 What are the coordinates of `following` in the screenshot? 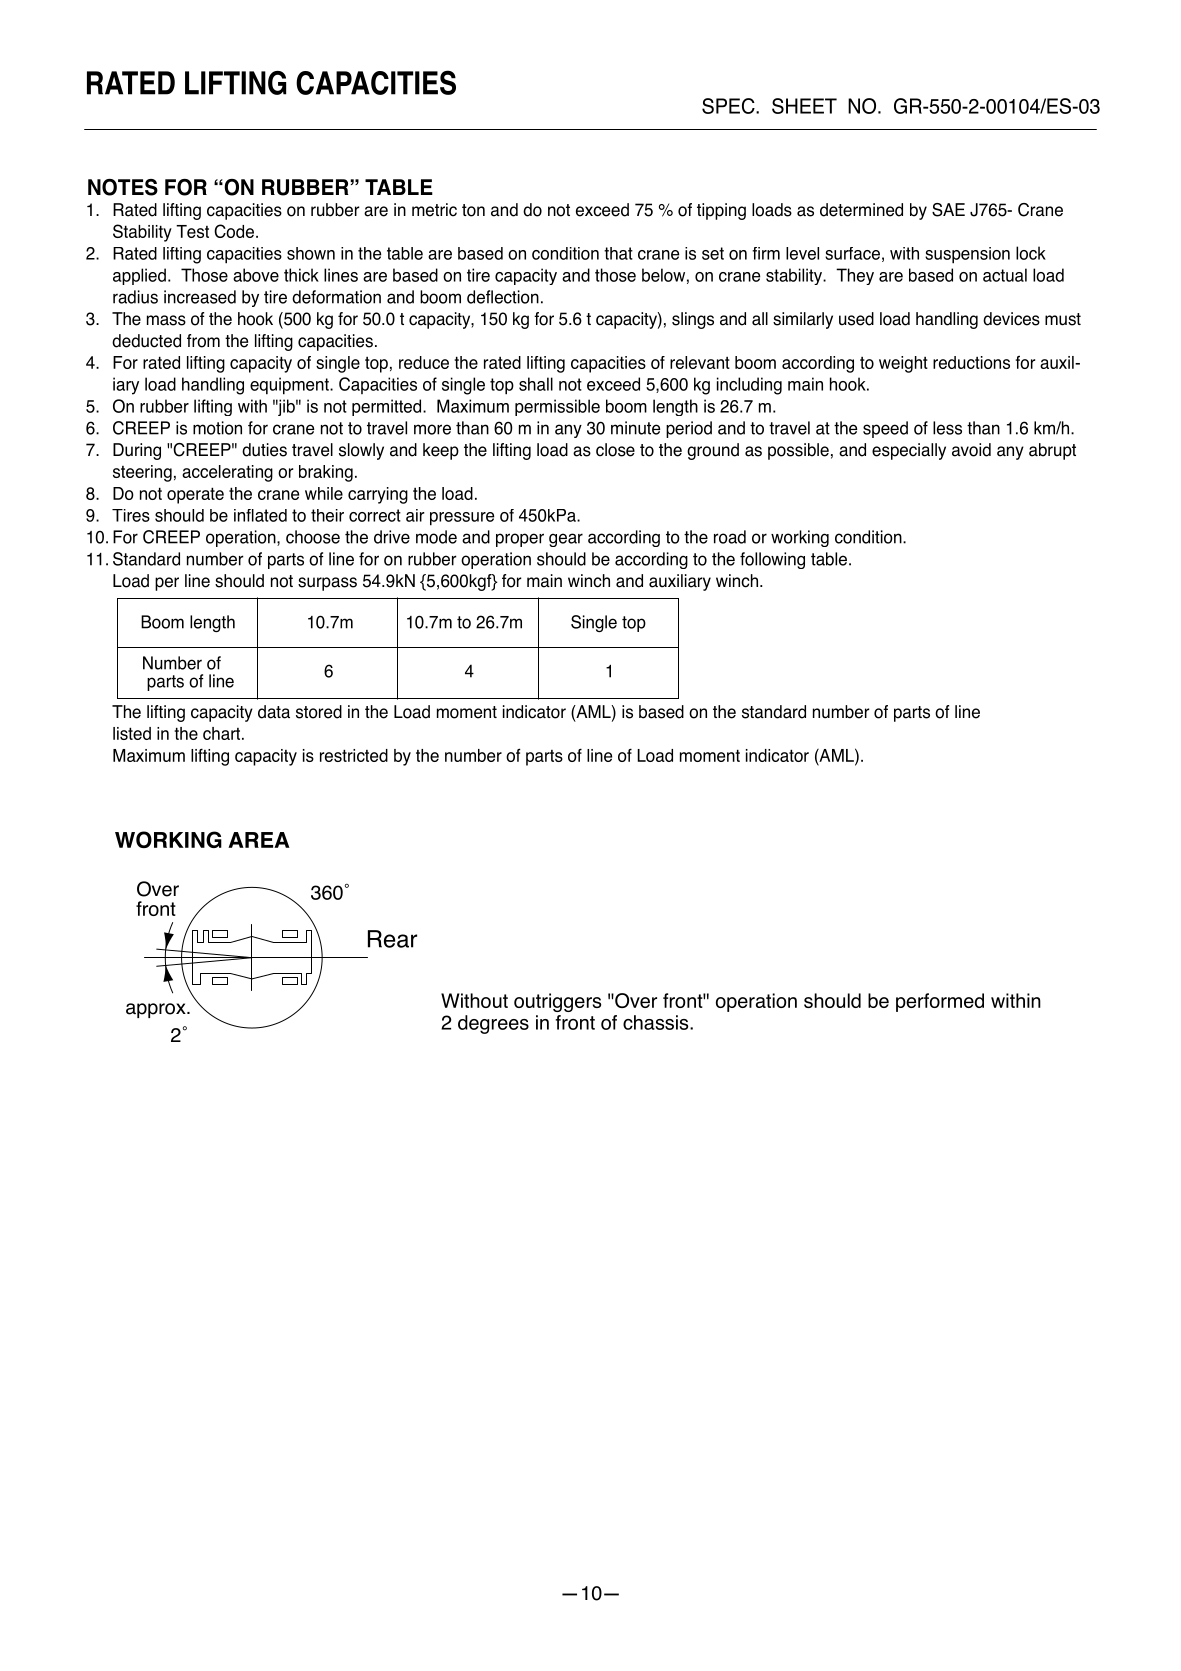 It's located at (772, 560).
